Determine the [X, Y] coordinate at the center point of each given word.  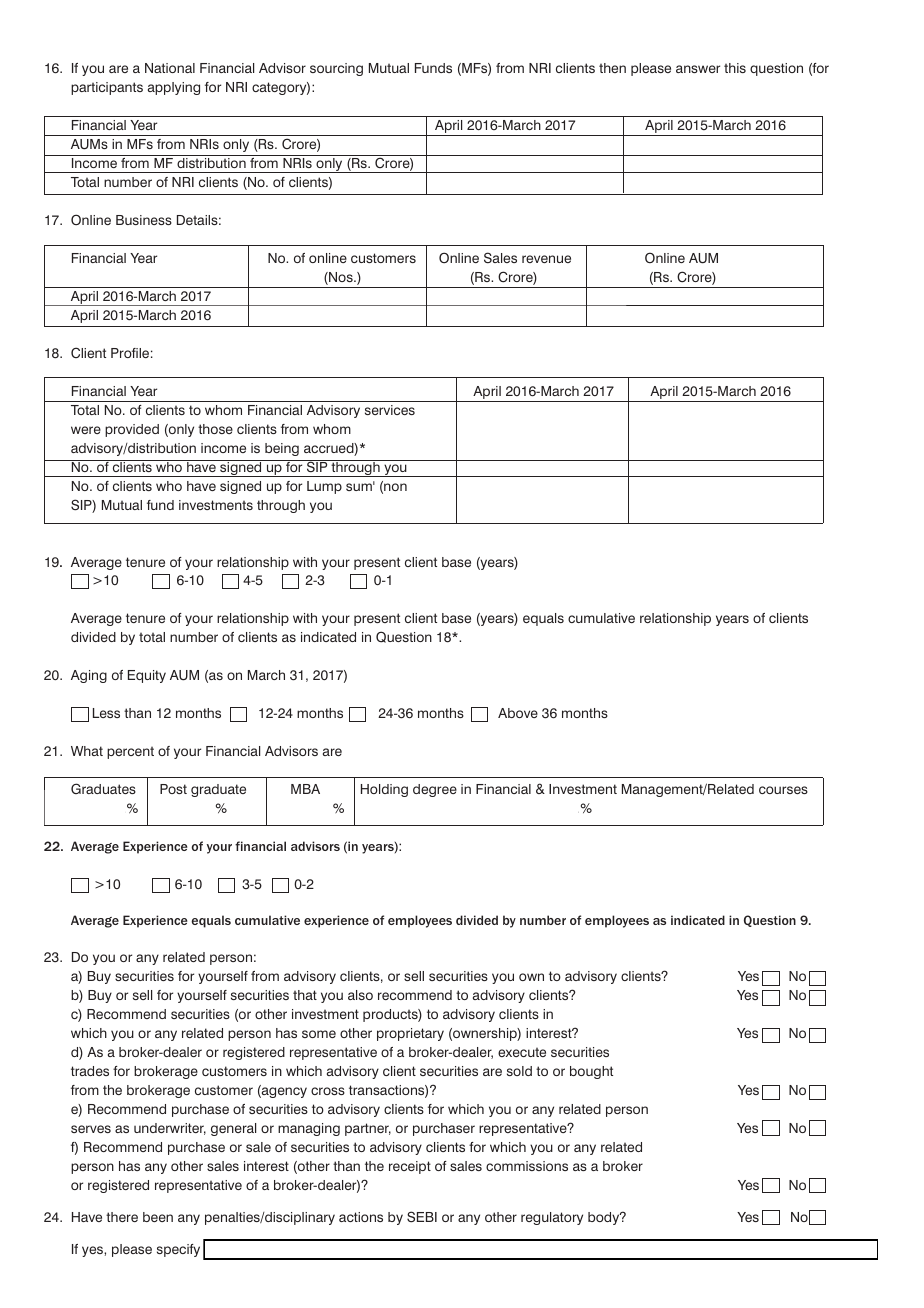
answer [698, 69]
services [390, 410]
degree [435, 790]
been [158, 1217]
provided [132, 430]
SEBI [422, 1217]
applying [174, 88]
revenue [546, 259]
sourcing [336, 69]
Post [173, 789]
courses [783, 790]
